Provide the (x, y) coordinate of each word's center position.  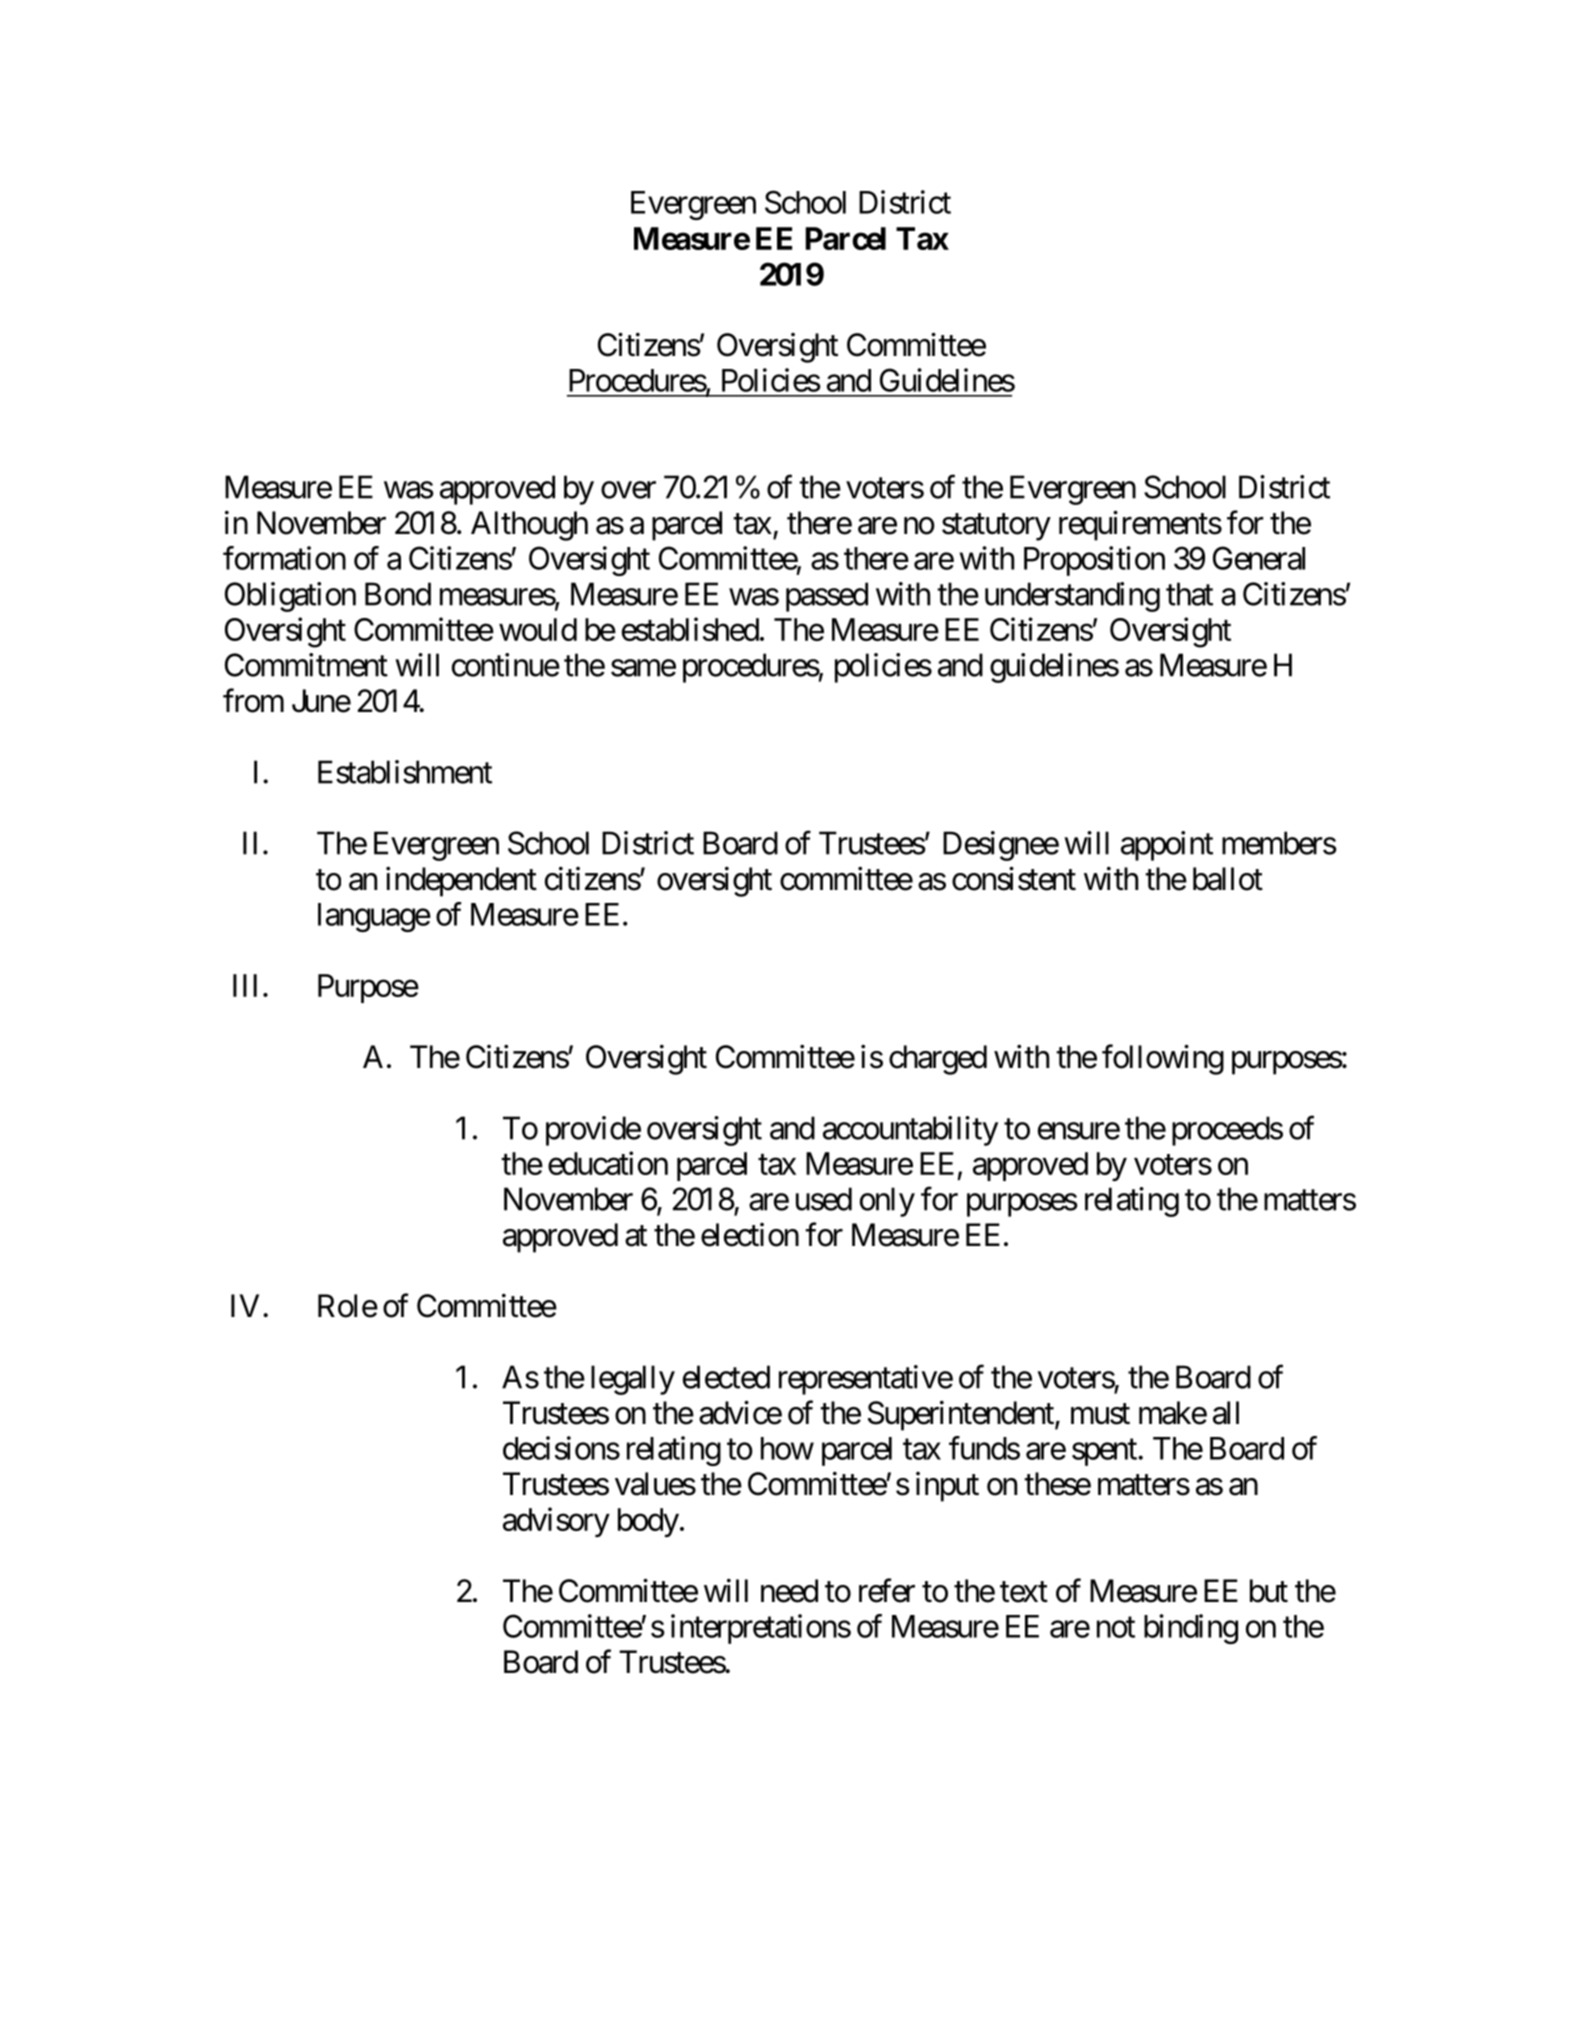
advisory (556, 1522)
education (608, 1163)
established (690, 629)
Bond (398, 594)
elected (726, 1377)
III (245, 985)
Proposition (1094, 561)
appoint (1167, 846)
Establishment (405, 772)
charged (938, 1060)
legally (633, 1380)
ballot (1228, 879)
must (1100, 1414)
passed (827, 597)
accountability (910, 1131)
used (824, 1199)
